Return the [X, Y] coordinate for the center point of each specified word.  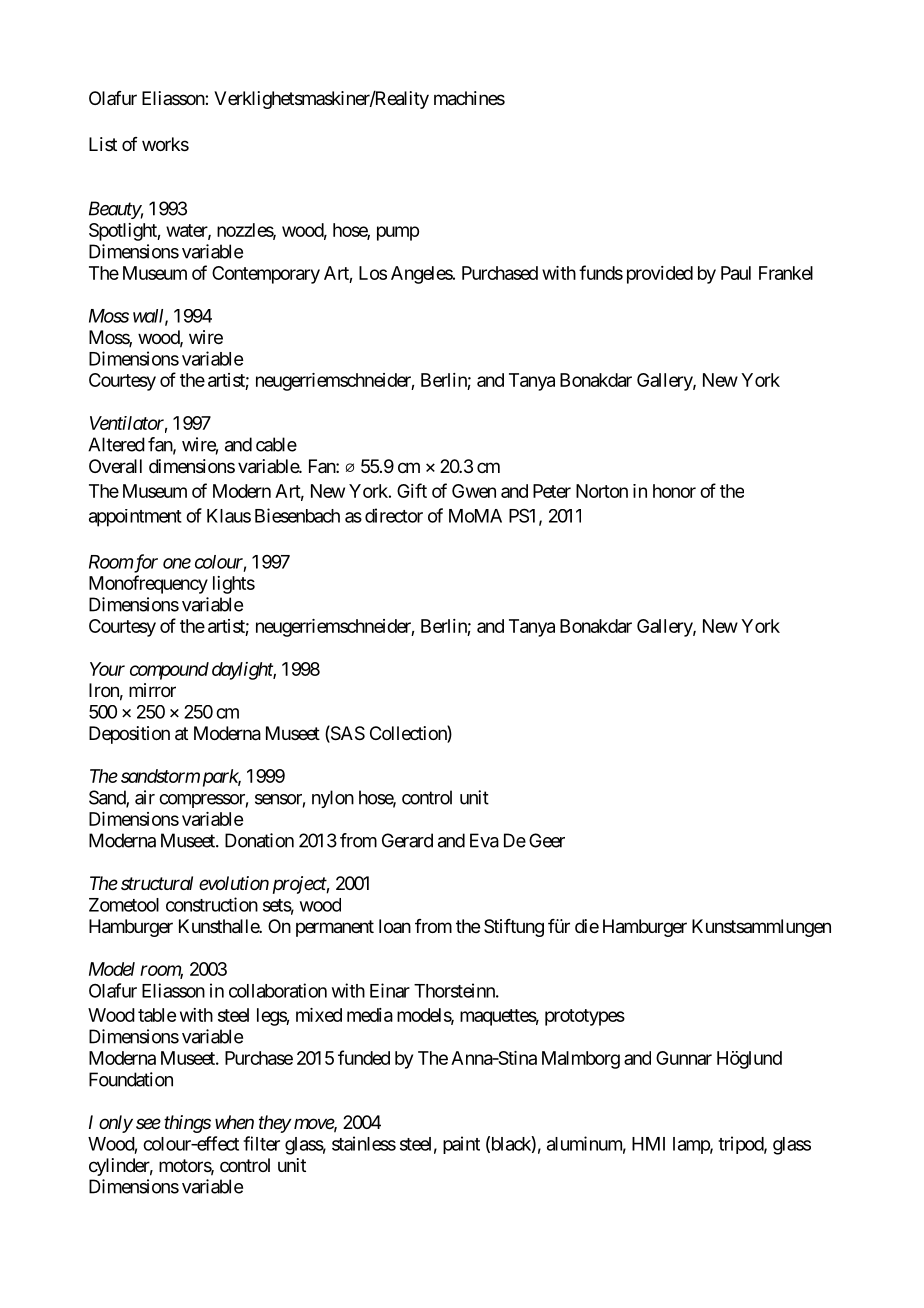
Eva [484, 840]
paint [461, 1145]
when [234, 1122]
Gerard [407, 840]
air [145, 797]
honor [674, 491]
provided [660, 275]
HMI [648, 1144]
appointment [135, 518]
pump [398, 233]
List [103, 144]
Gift [412, 490]
